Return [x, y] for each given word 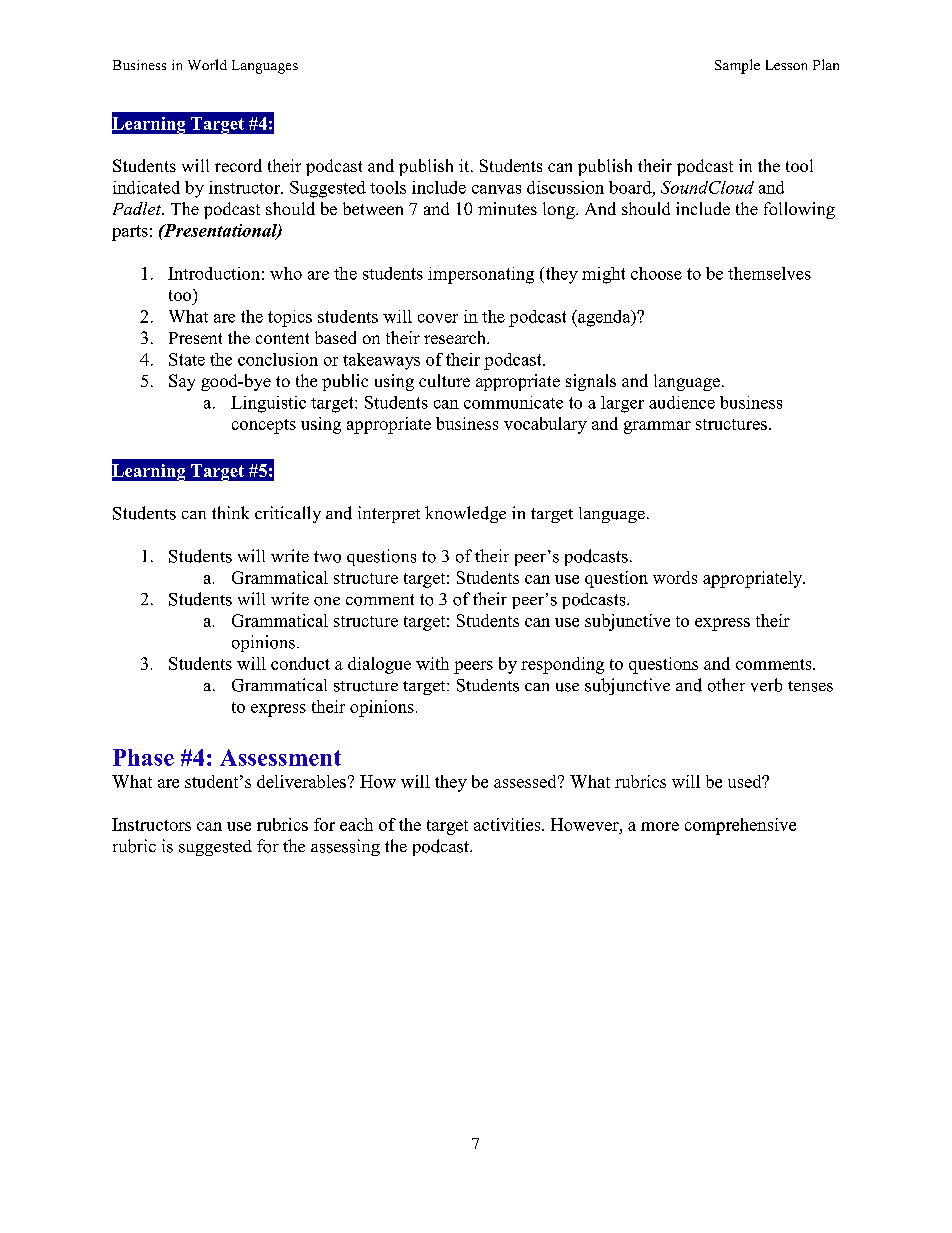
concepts [264, 426]
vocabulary [545, 425]
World [207, 64]
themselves [769, 273]
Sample [737, 66]
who [286, 273]
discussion [565, 187]
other [726, 685]
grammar [657, 427]
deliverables [301, 781]
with [432, 663]
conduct [300, 663]
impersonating [481, 275]
